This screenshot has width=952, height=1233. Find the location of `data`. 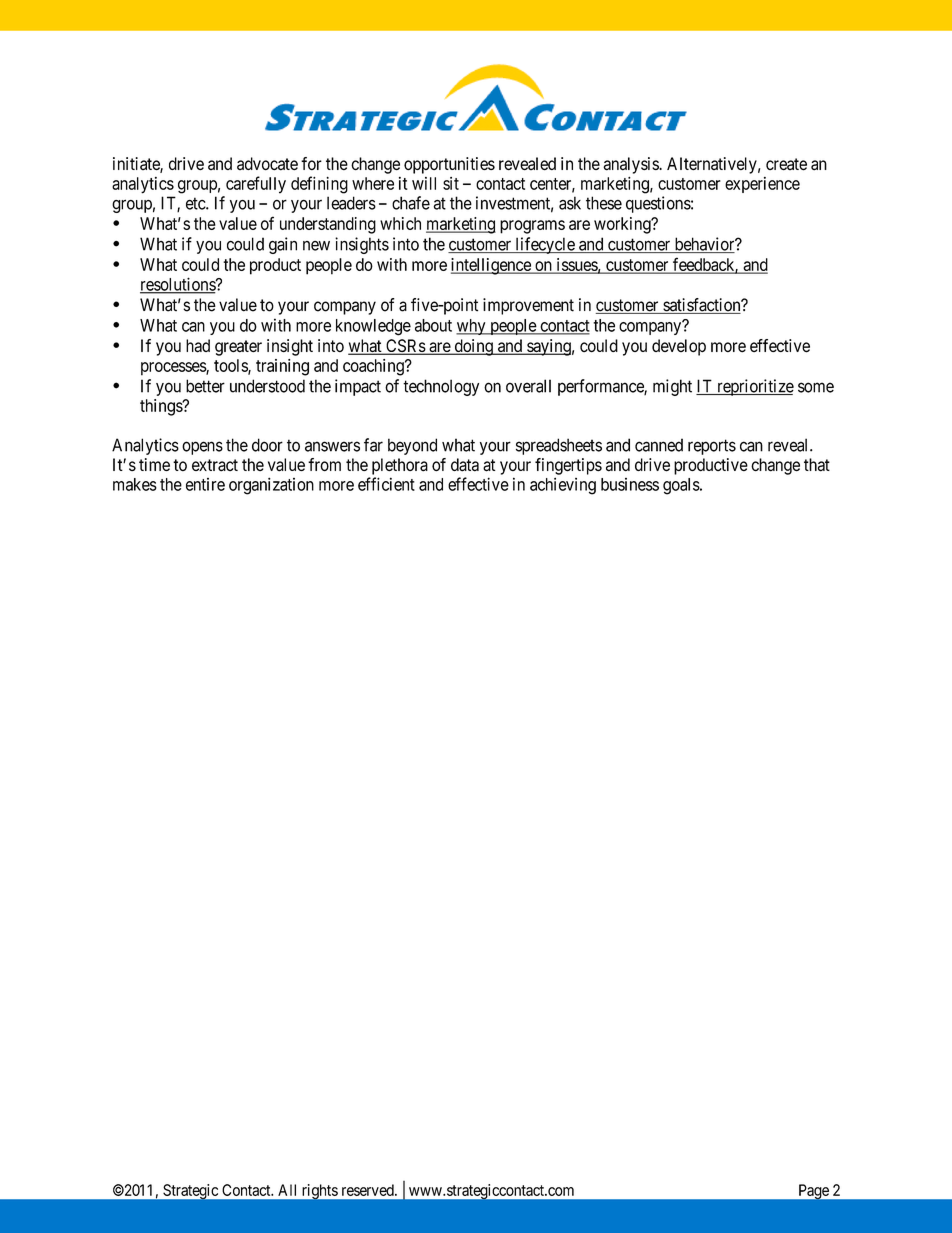

data is located at coordinates (465, 465).
